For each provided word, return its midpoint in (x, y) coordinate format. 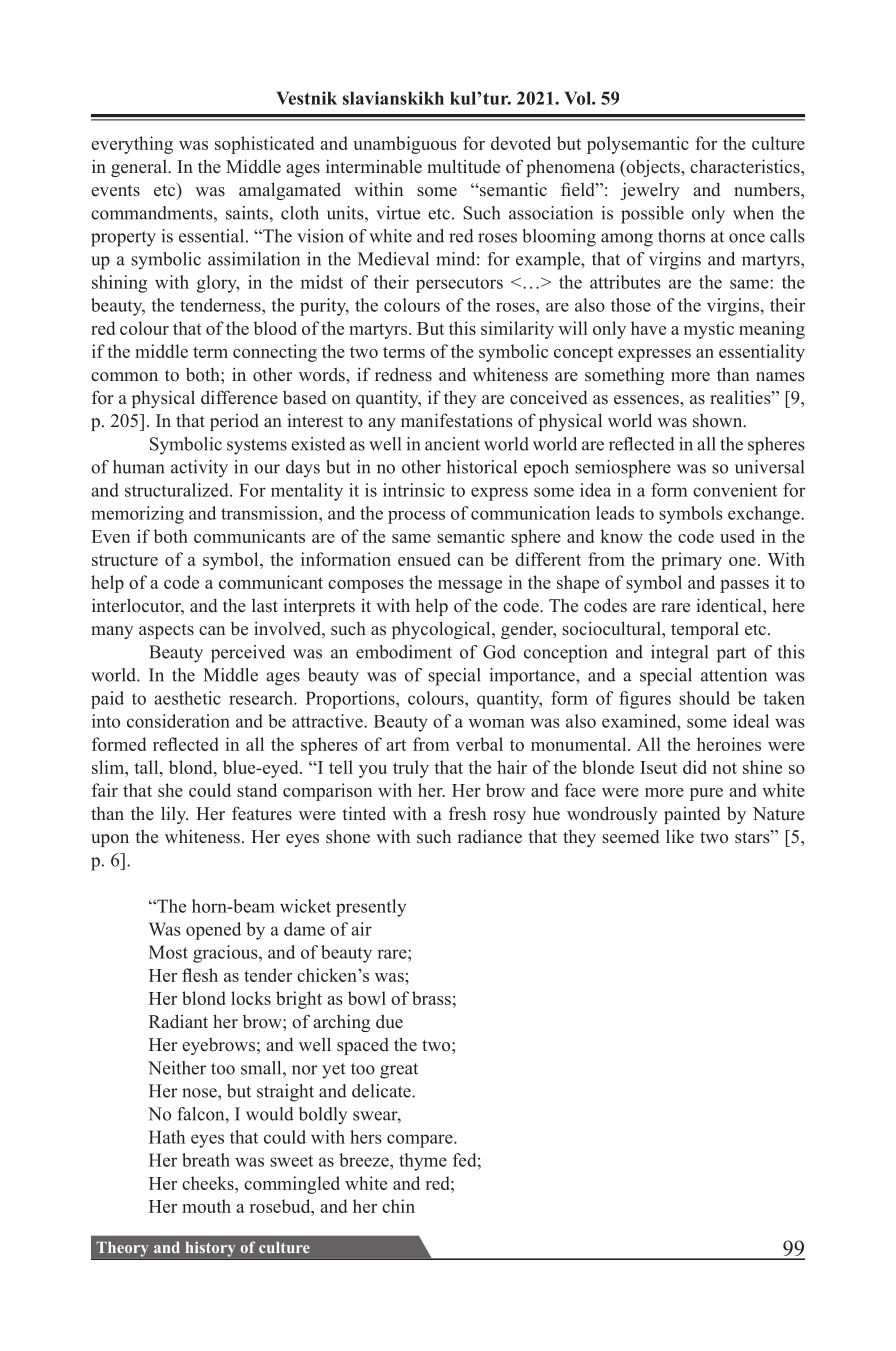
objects (653, 168)
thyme (423, 1162)
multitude (463, 166)
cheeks (209, 1183)
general (140, 168)
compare (421, 1141)
